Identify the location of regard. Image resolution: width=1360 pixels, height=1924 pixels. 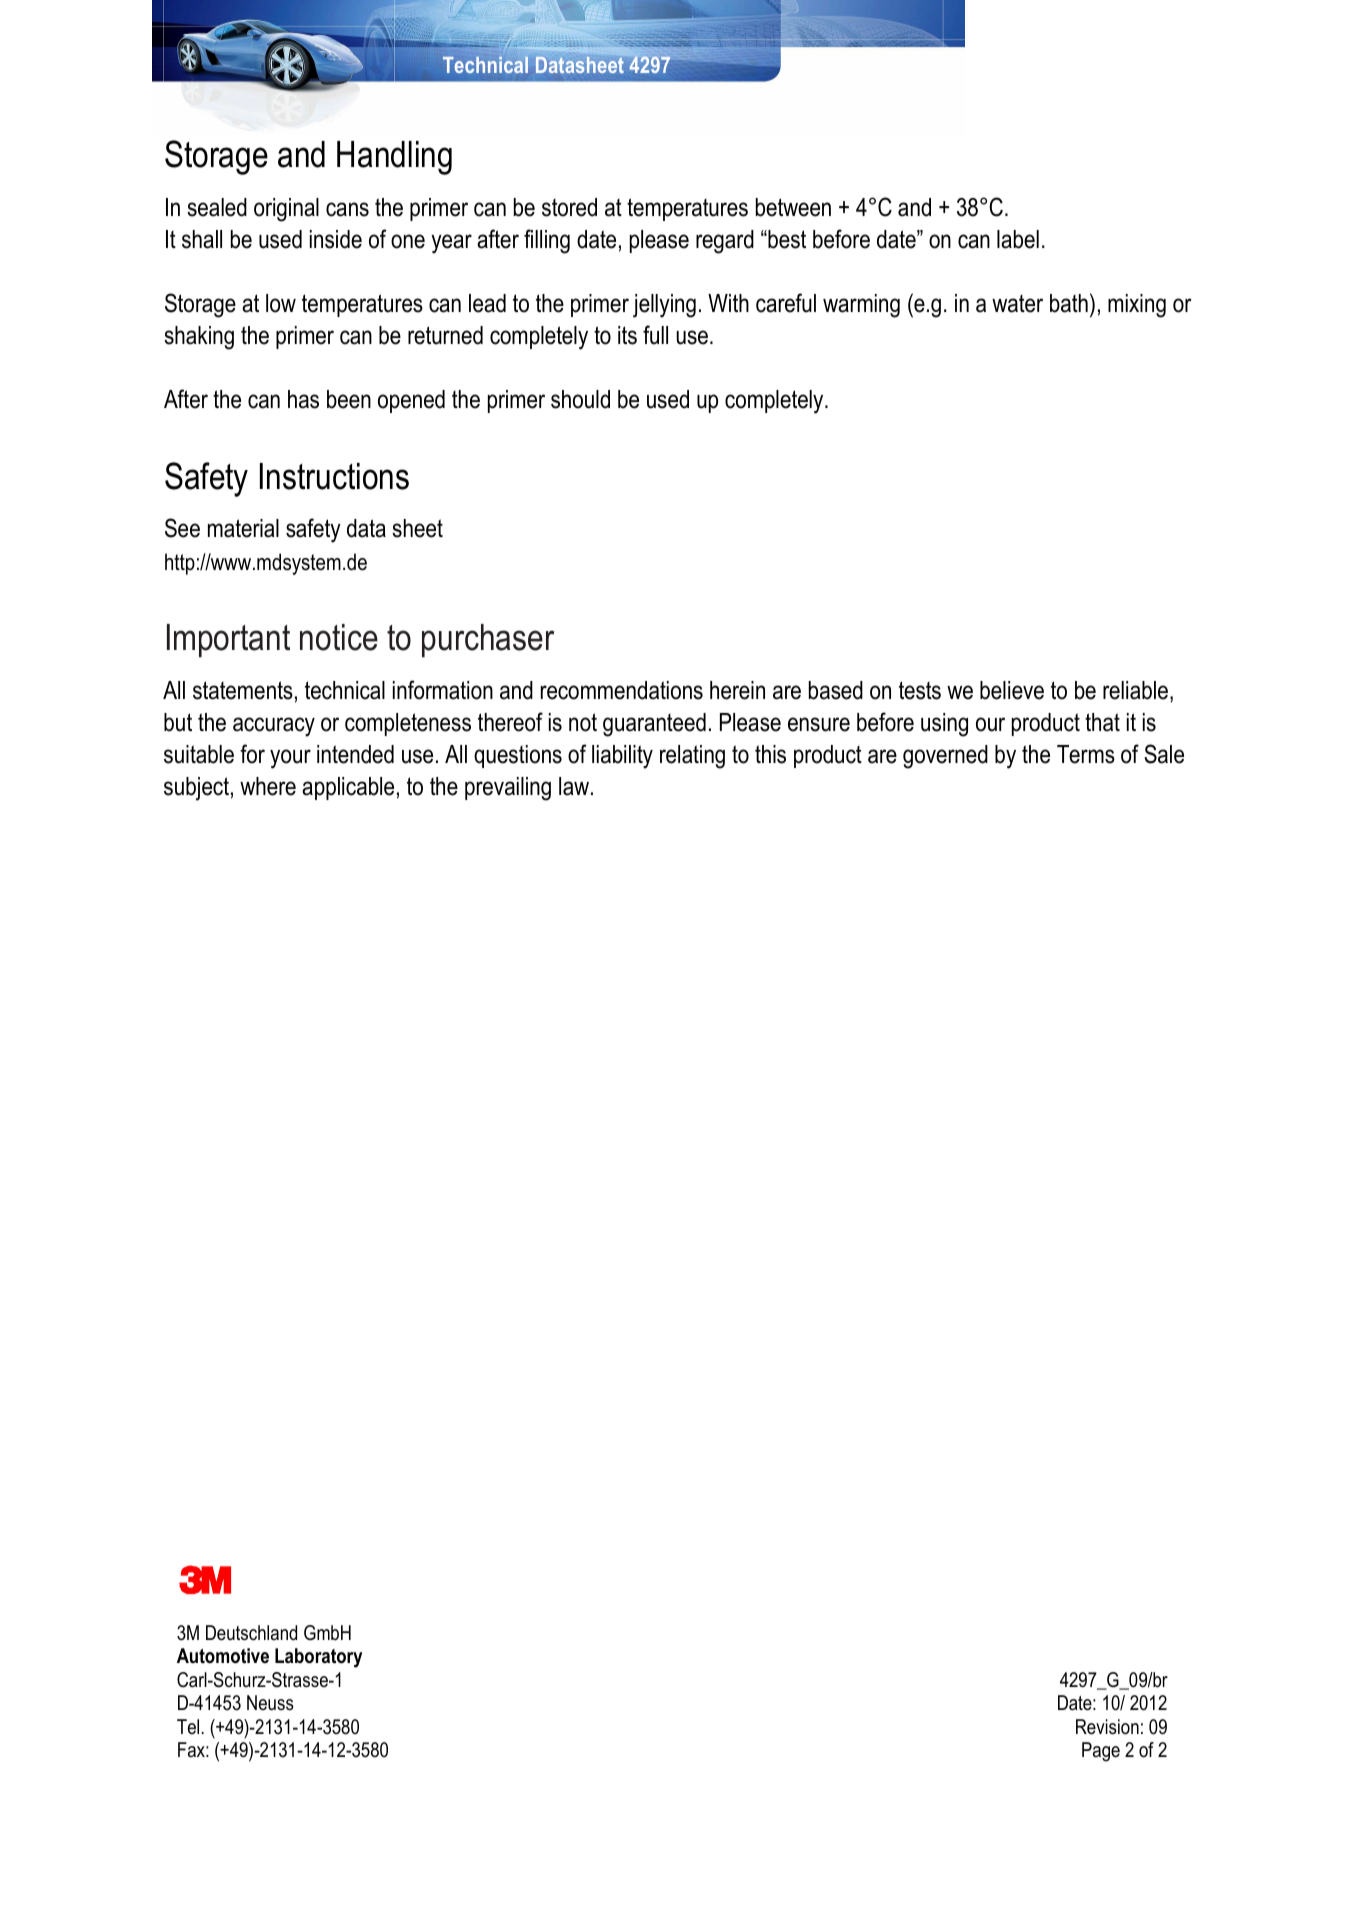
(725, 242).
